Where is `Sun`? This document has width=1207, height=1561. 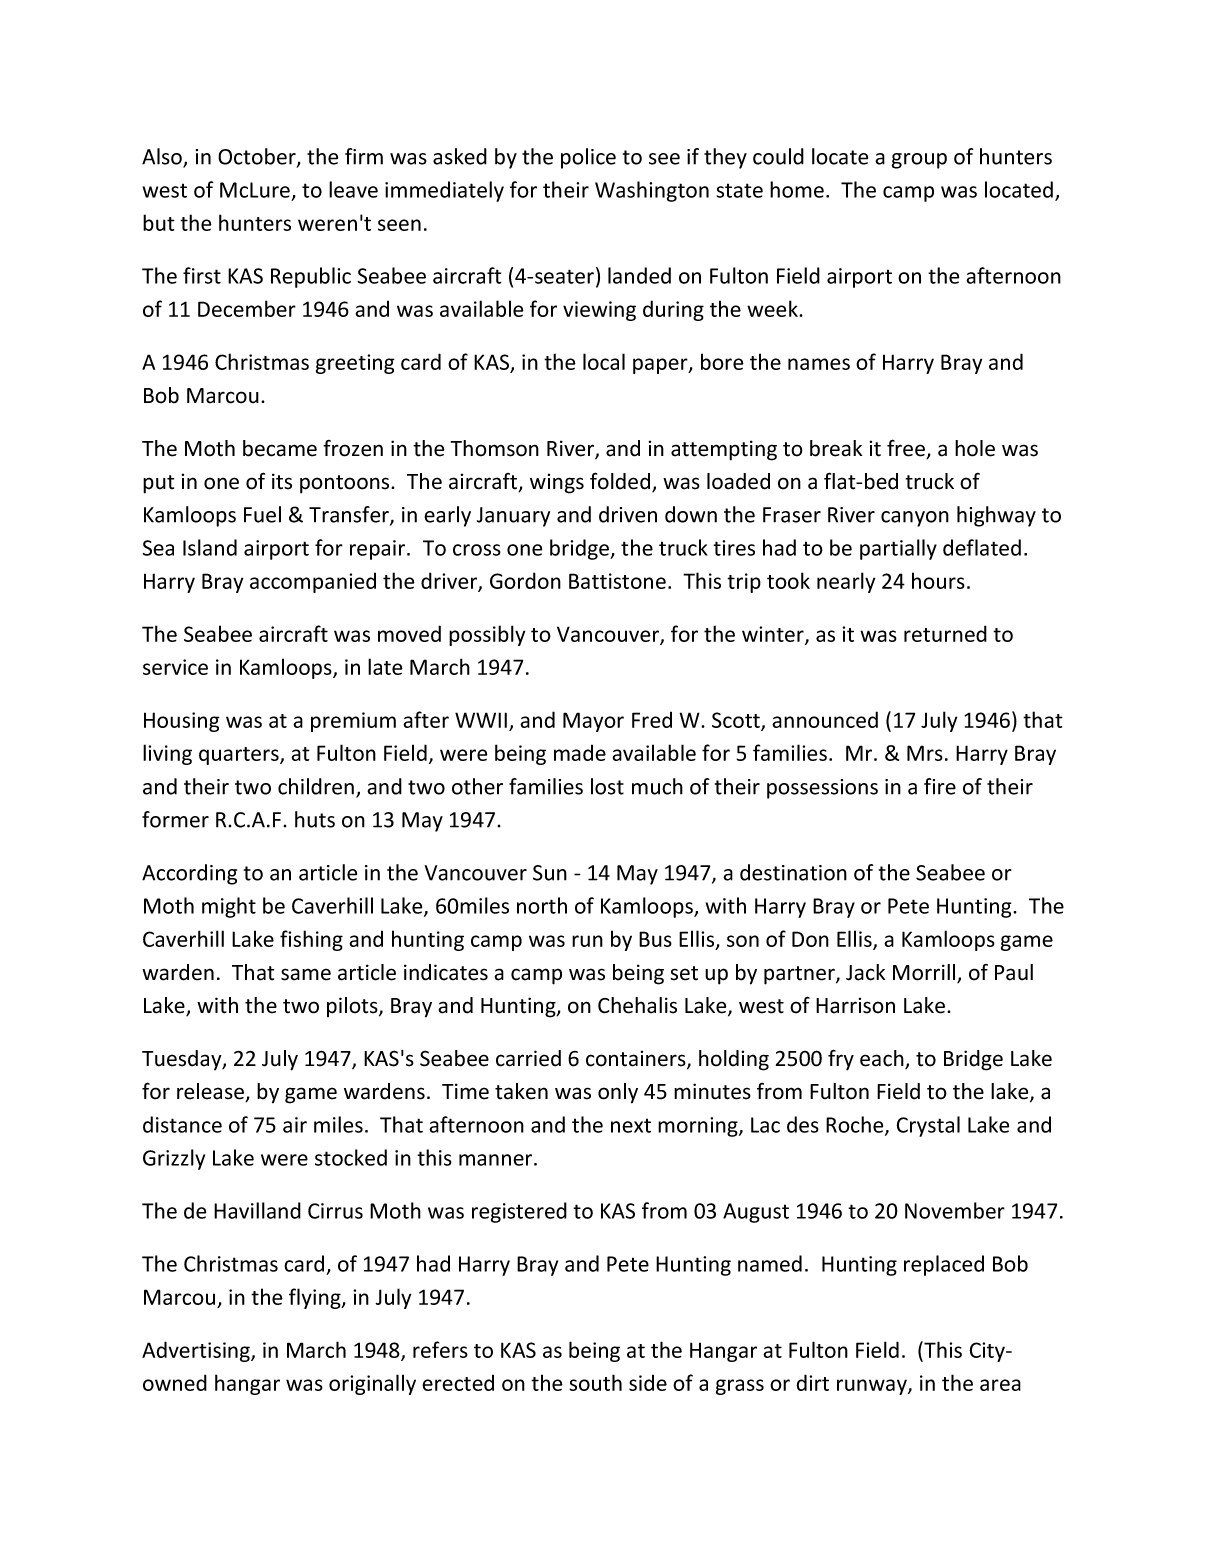
Sun is located at coordinates (550, 873).
